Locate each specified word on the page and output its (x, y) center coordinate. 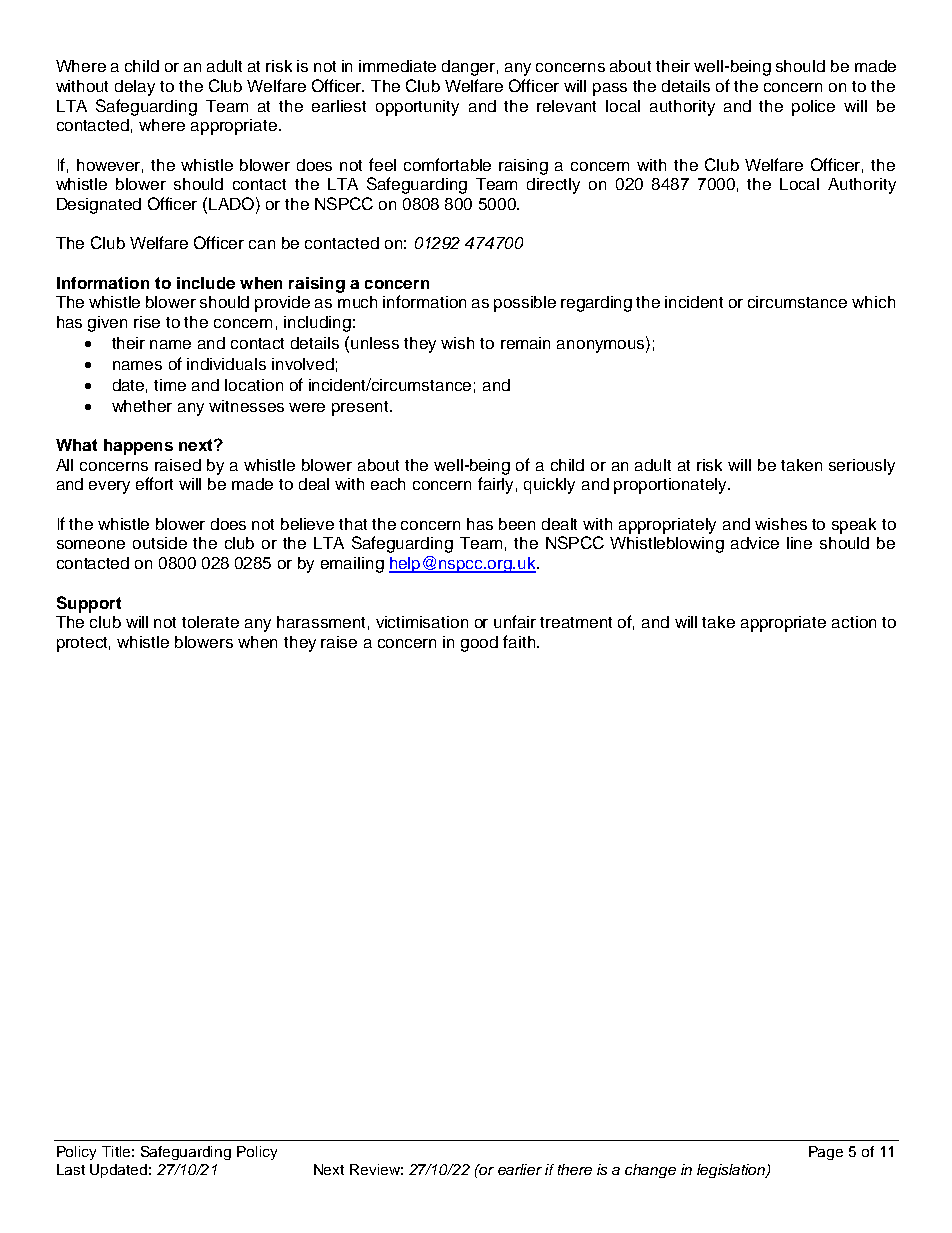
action (854, 622)
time (170, 385)
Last (71, 1169)
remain (525, 343)
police (813, 108)
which (873, 302)
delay (135, 88)
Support (89, 604)
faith (520, 641)
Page (826, 1153)
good (479, 644)
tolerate (210, 622)
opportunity (417, 108)
